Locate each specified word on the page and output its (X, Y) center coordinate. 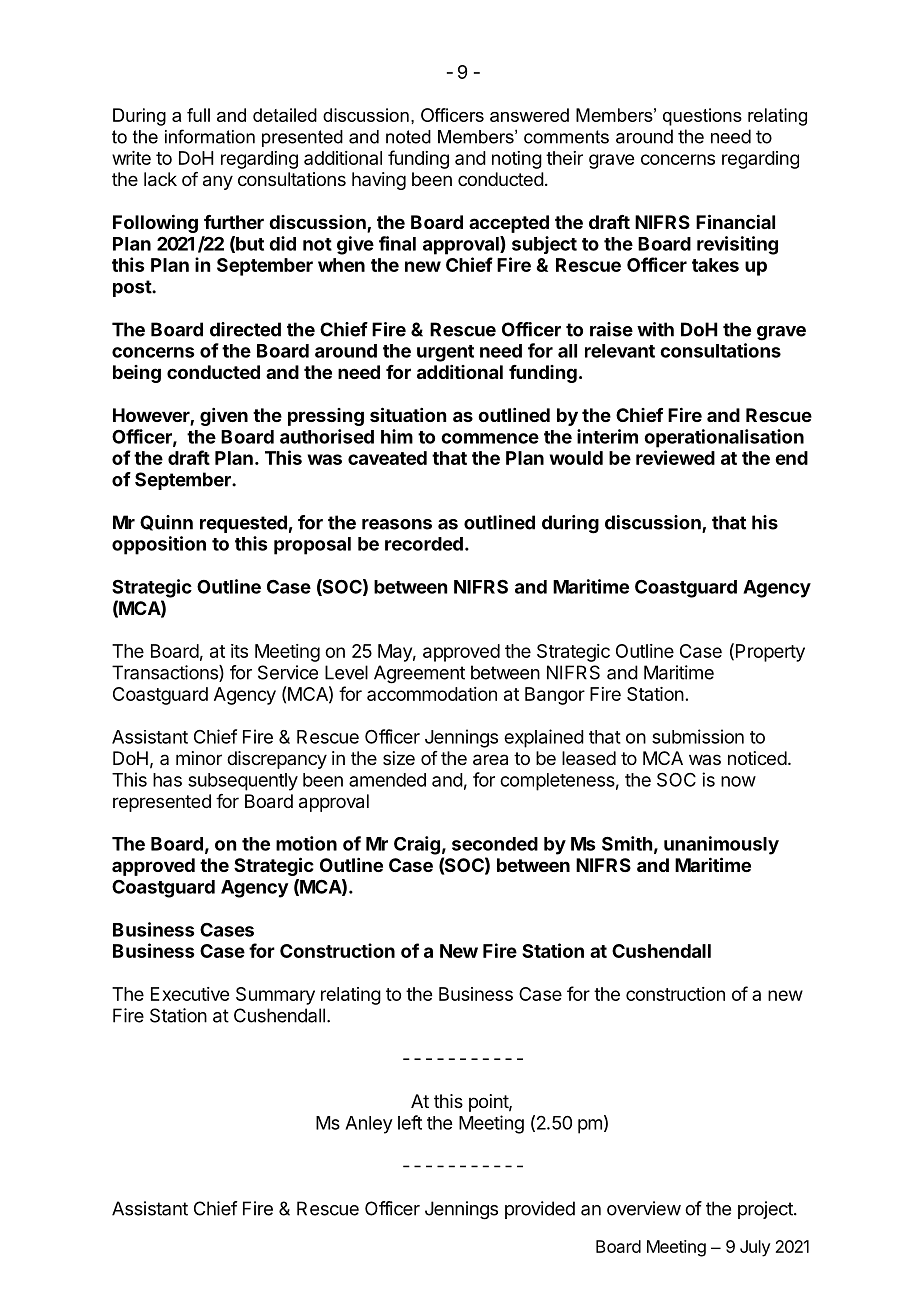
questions (702, 117)
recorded (424, 544)
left (410, 1122)
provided (540, 1210)
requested (243, 524)
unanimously (721, 845)
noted (408, 137)
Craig (417, 845)
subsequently (243, 782)
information (210, 136)
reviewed (675, 457)
